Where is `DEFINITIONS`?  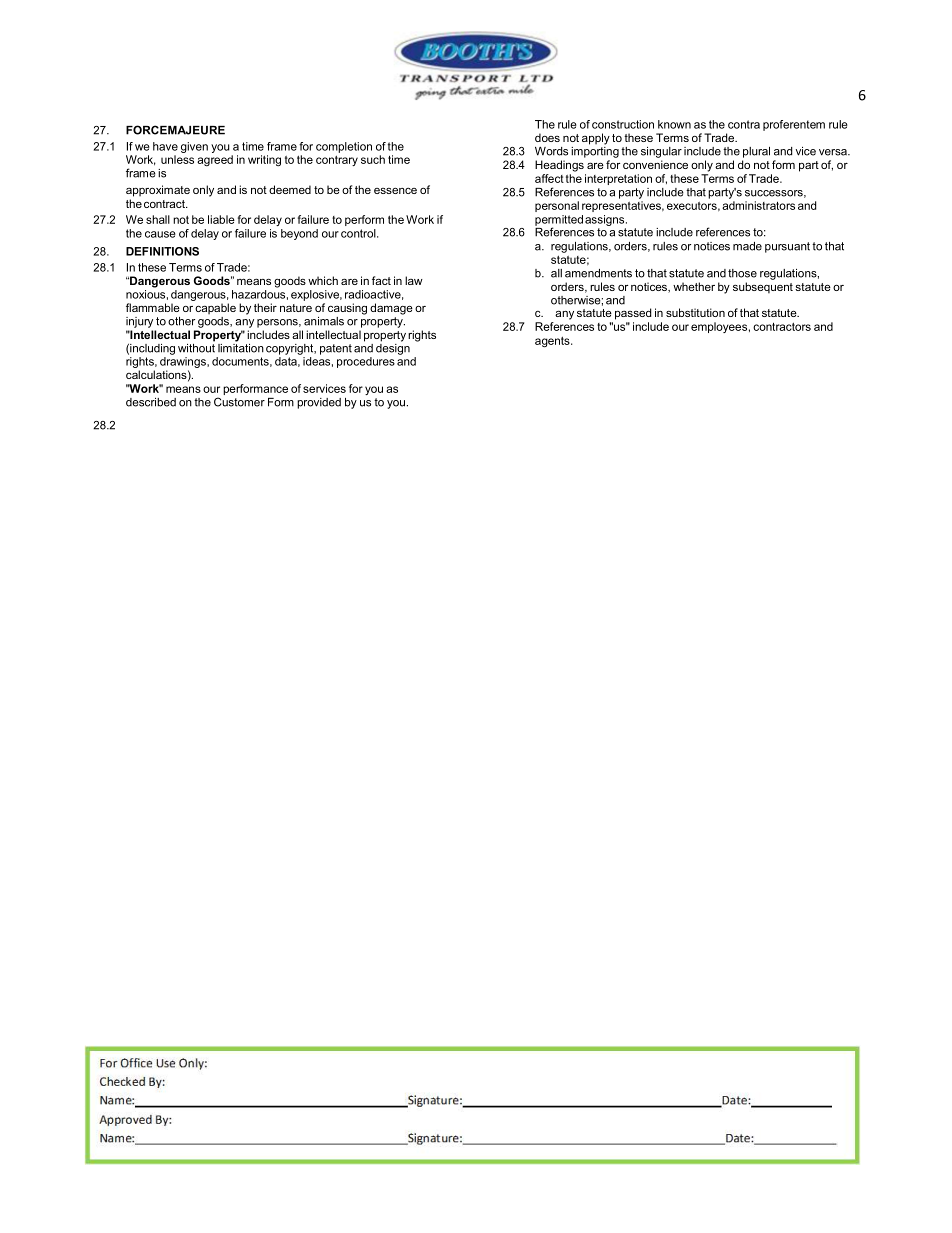 DEFINITIONS is located at coordinates (162, 251).
